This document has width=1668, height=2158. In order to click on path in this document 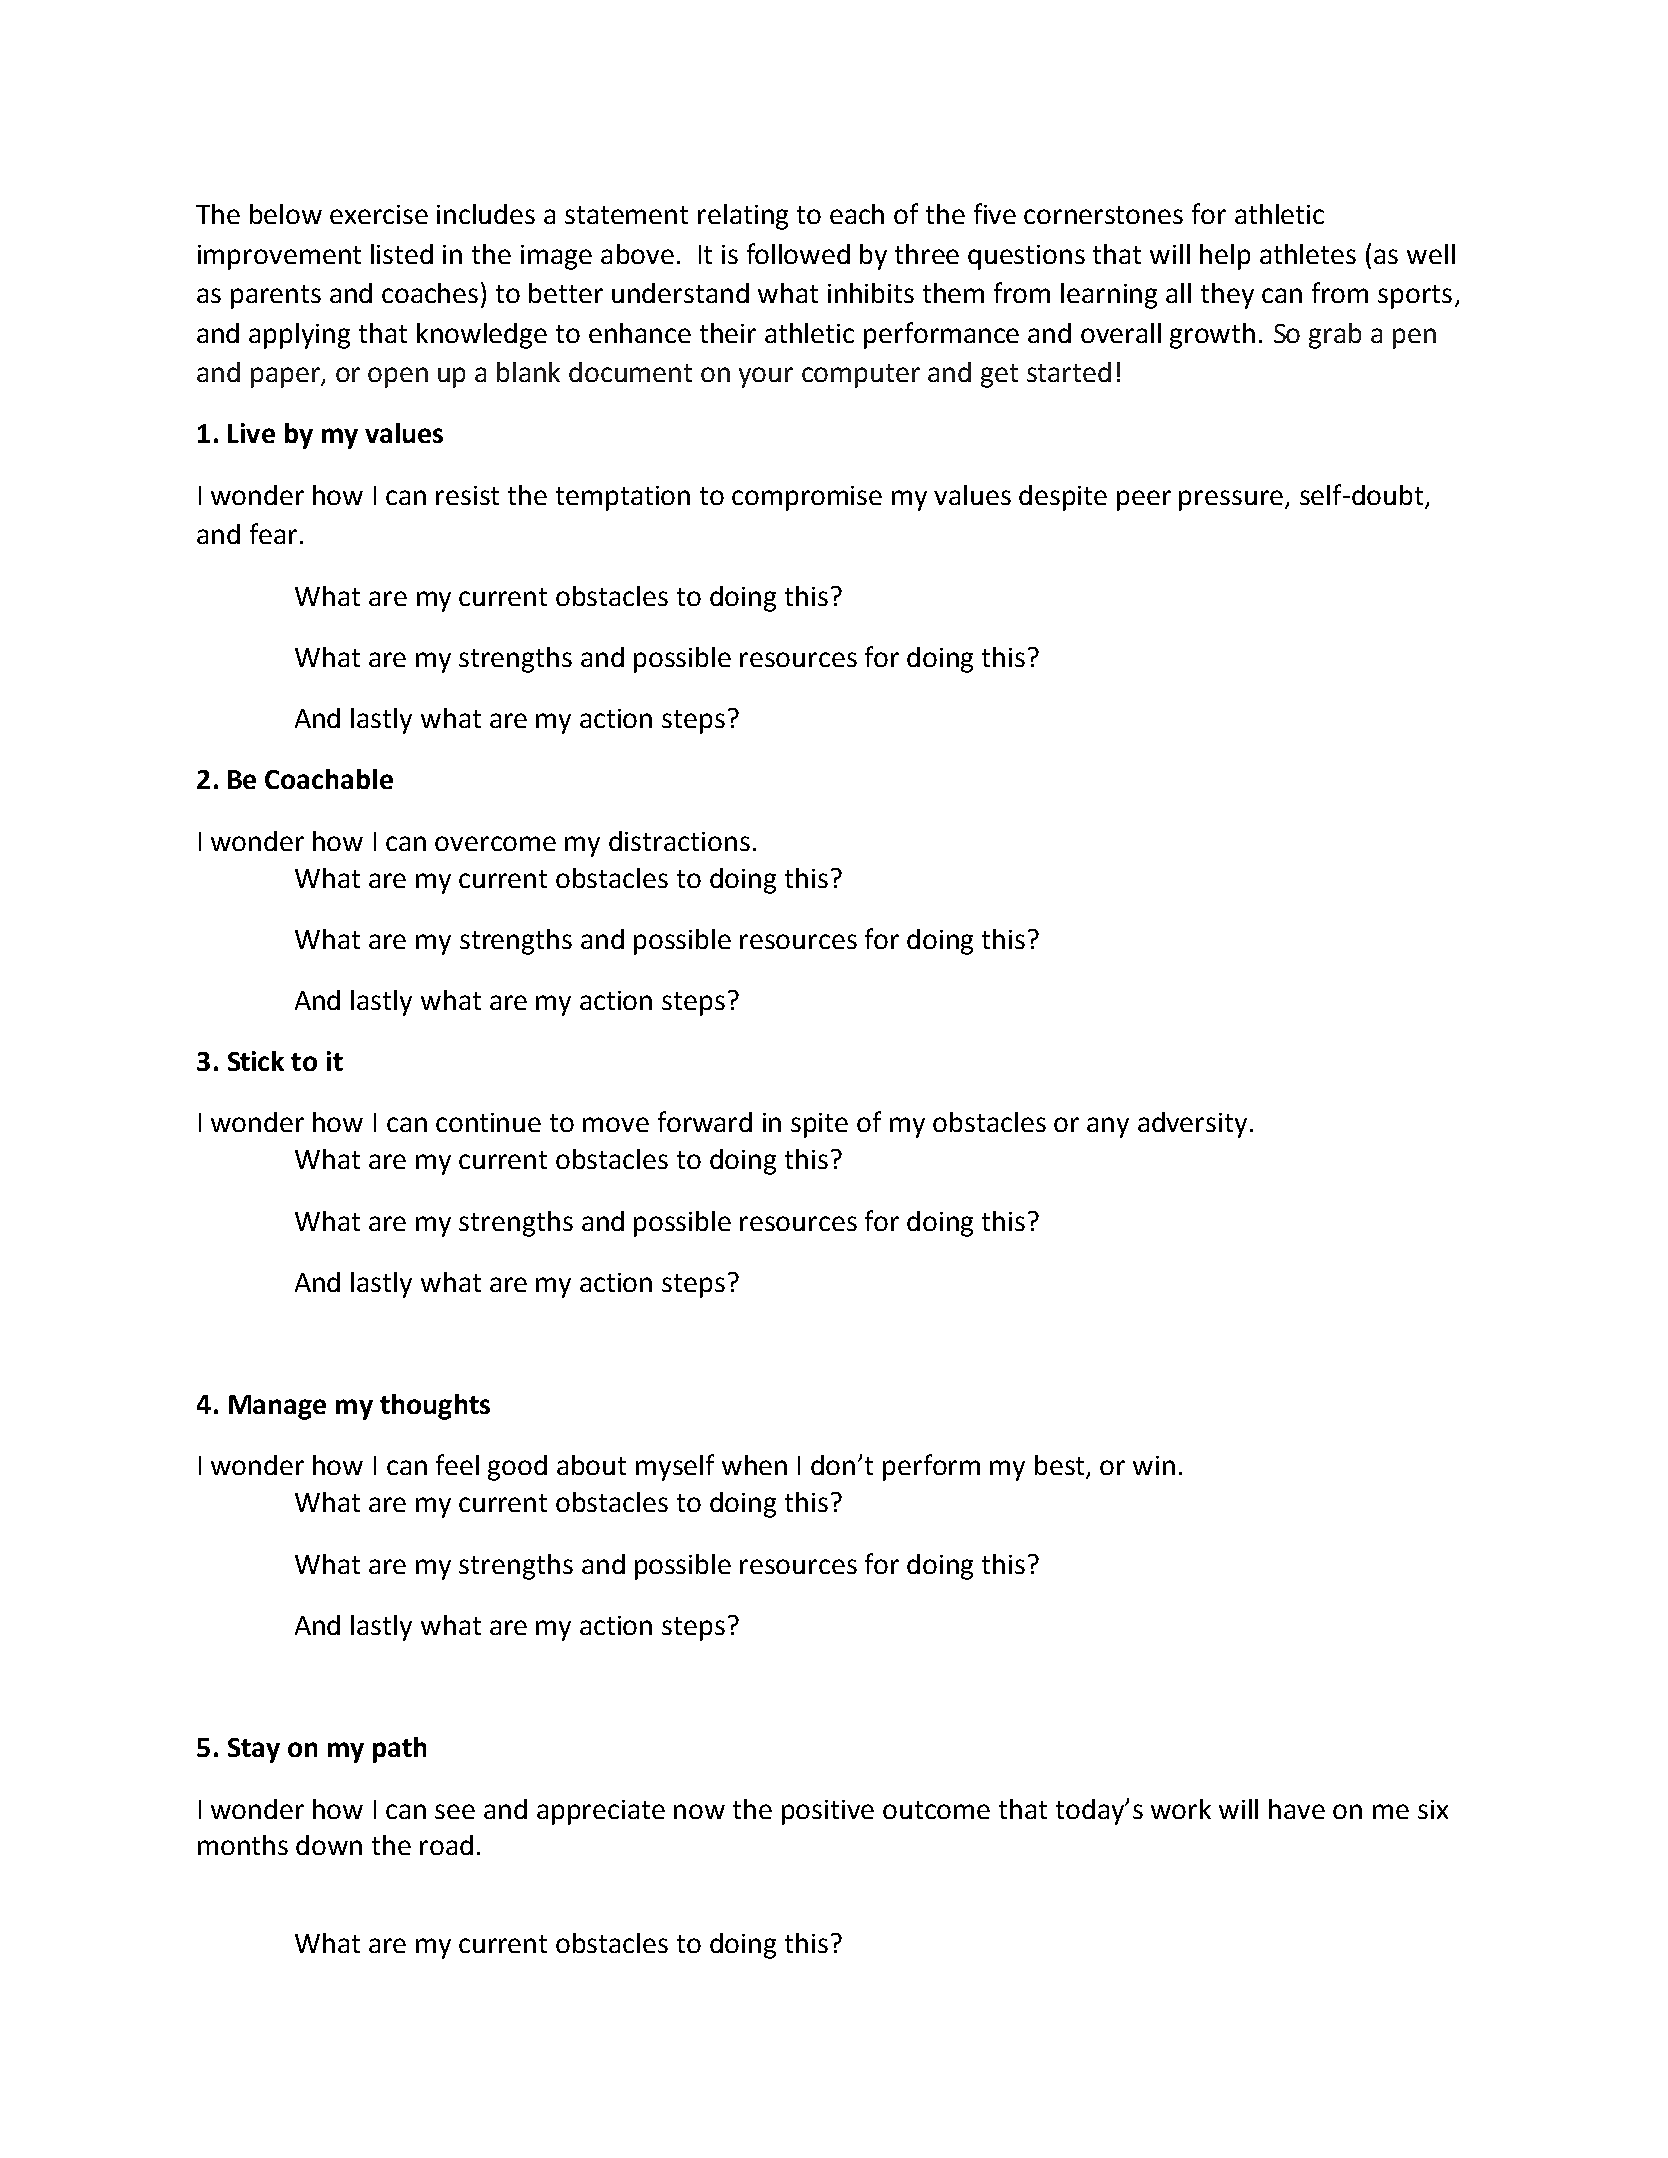, I will do `click(399, 1750)`.
